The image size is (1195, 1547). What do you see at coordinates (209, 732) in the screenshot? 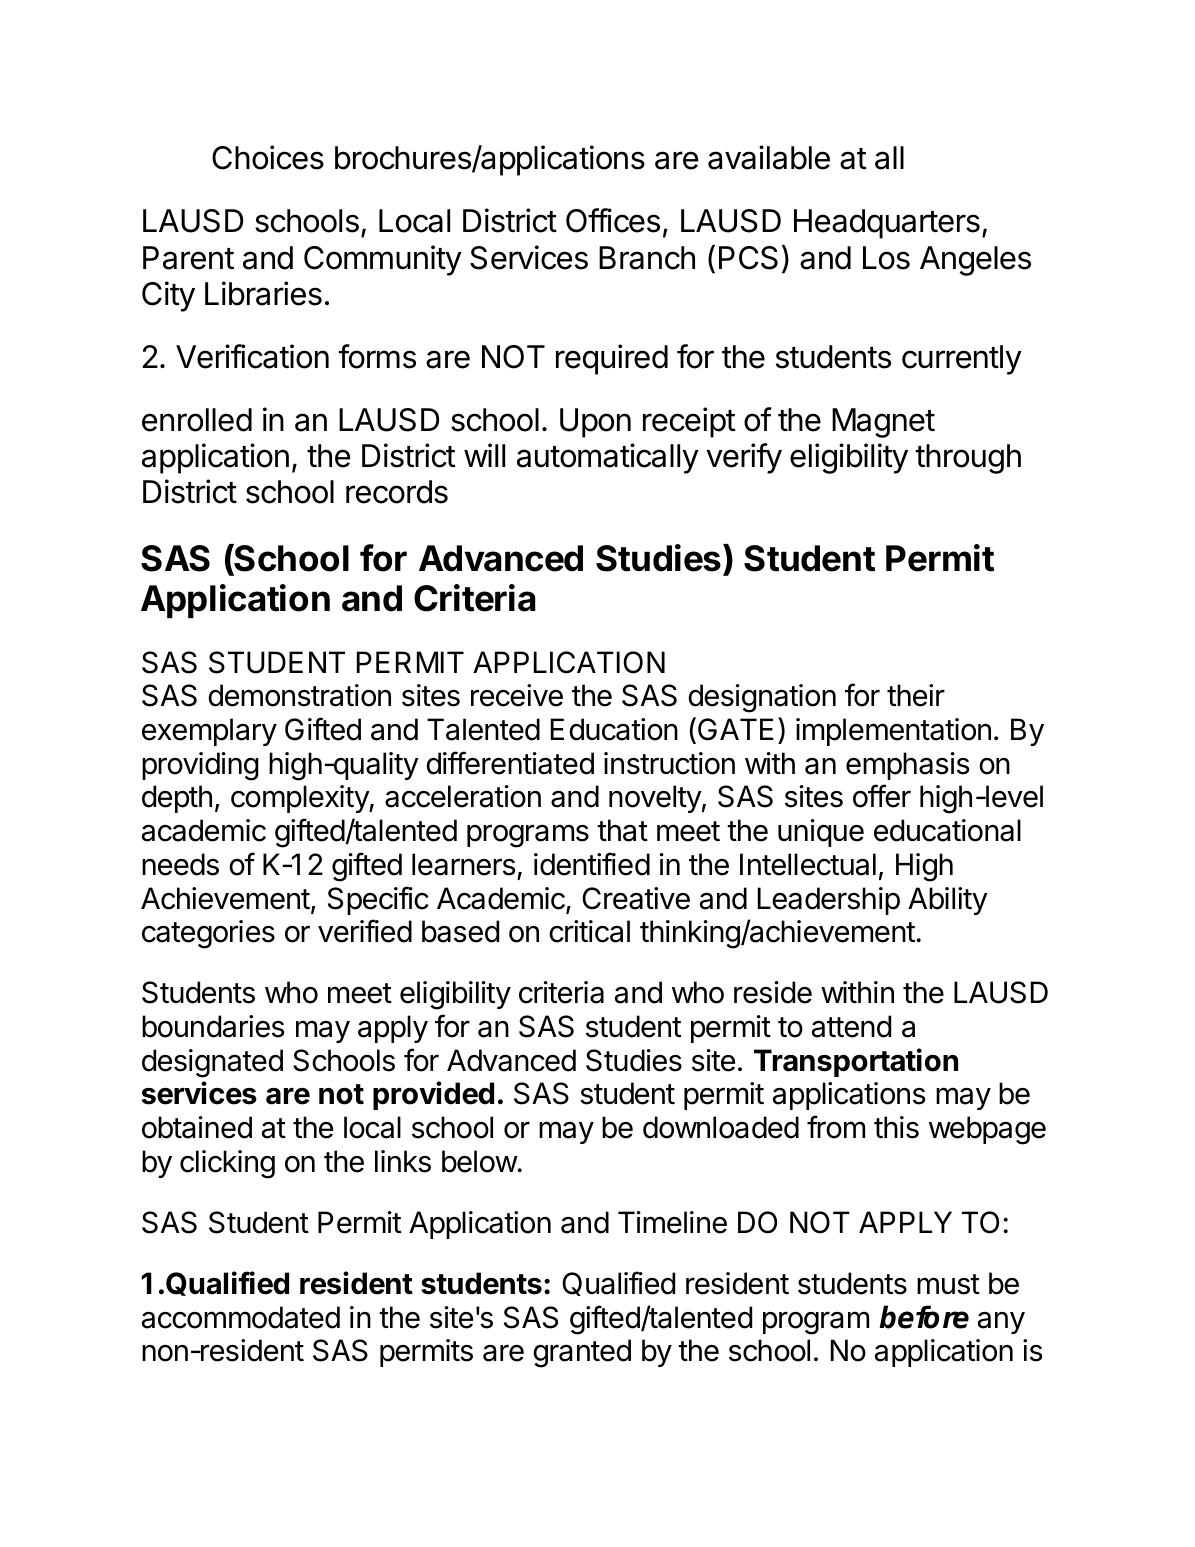
I see `exemplary` at bounding box center [209, 732].
